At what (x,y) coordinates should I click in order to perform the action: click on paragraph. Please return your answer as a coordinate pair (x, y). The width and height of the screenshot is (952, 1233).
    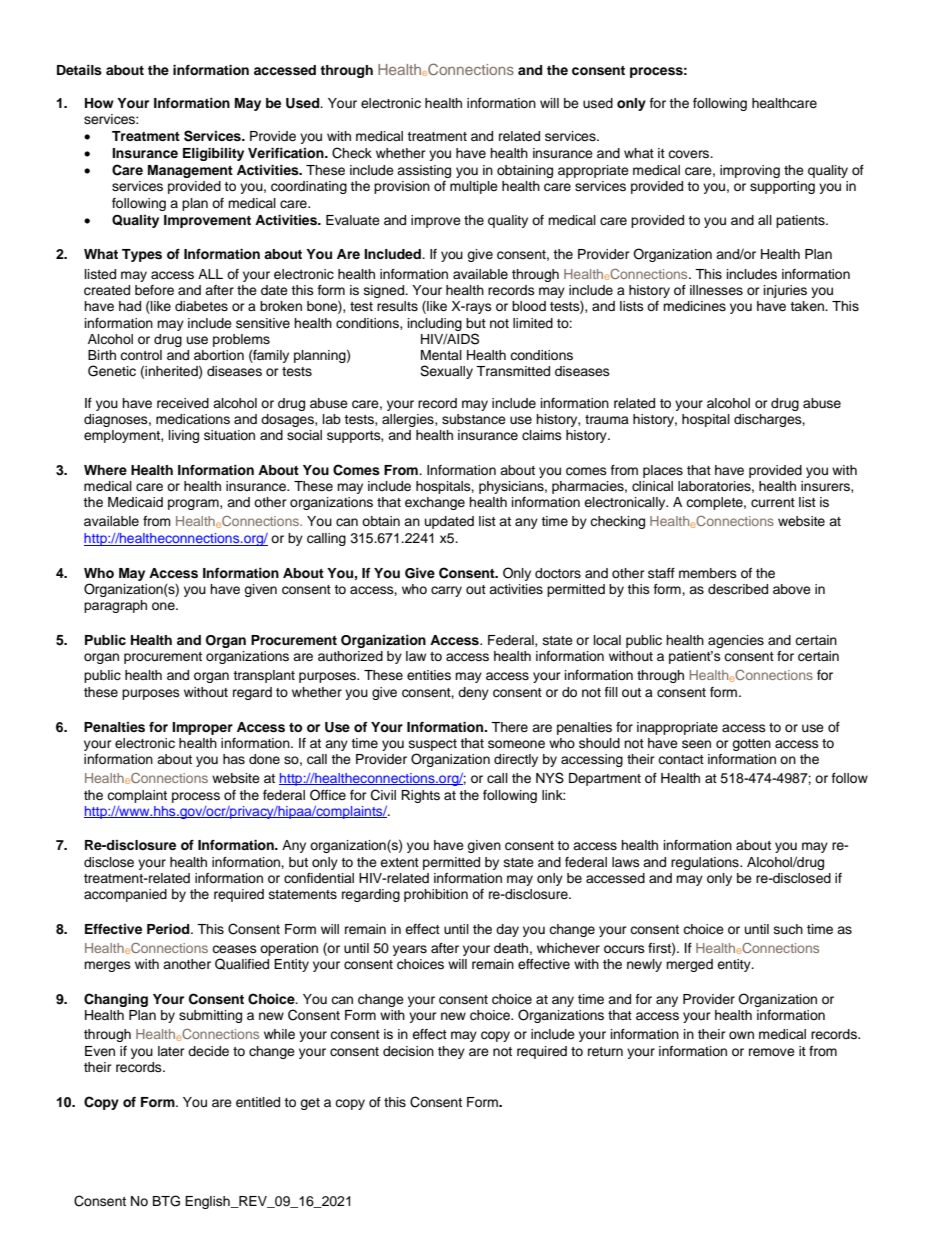
    Looking at the image, I should click on (115, 606).
